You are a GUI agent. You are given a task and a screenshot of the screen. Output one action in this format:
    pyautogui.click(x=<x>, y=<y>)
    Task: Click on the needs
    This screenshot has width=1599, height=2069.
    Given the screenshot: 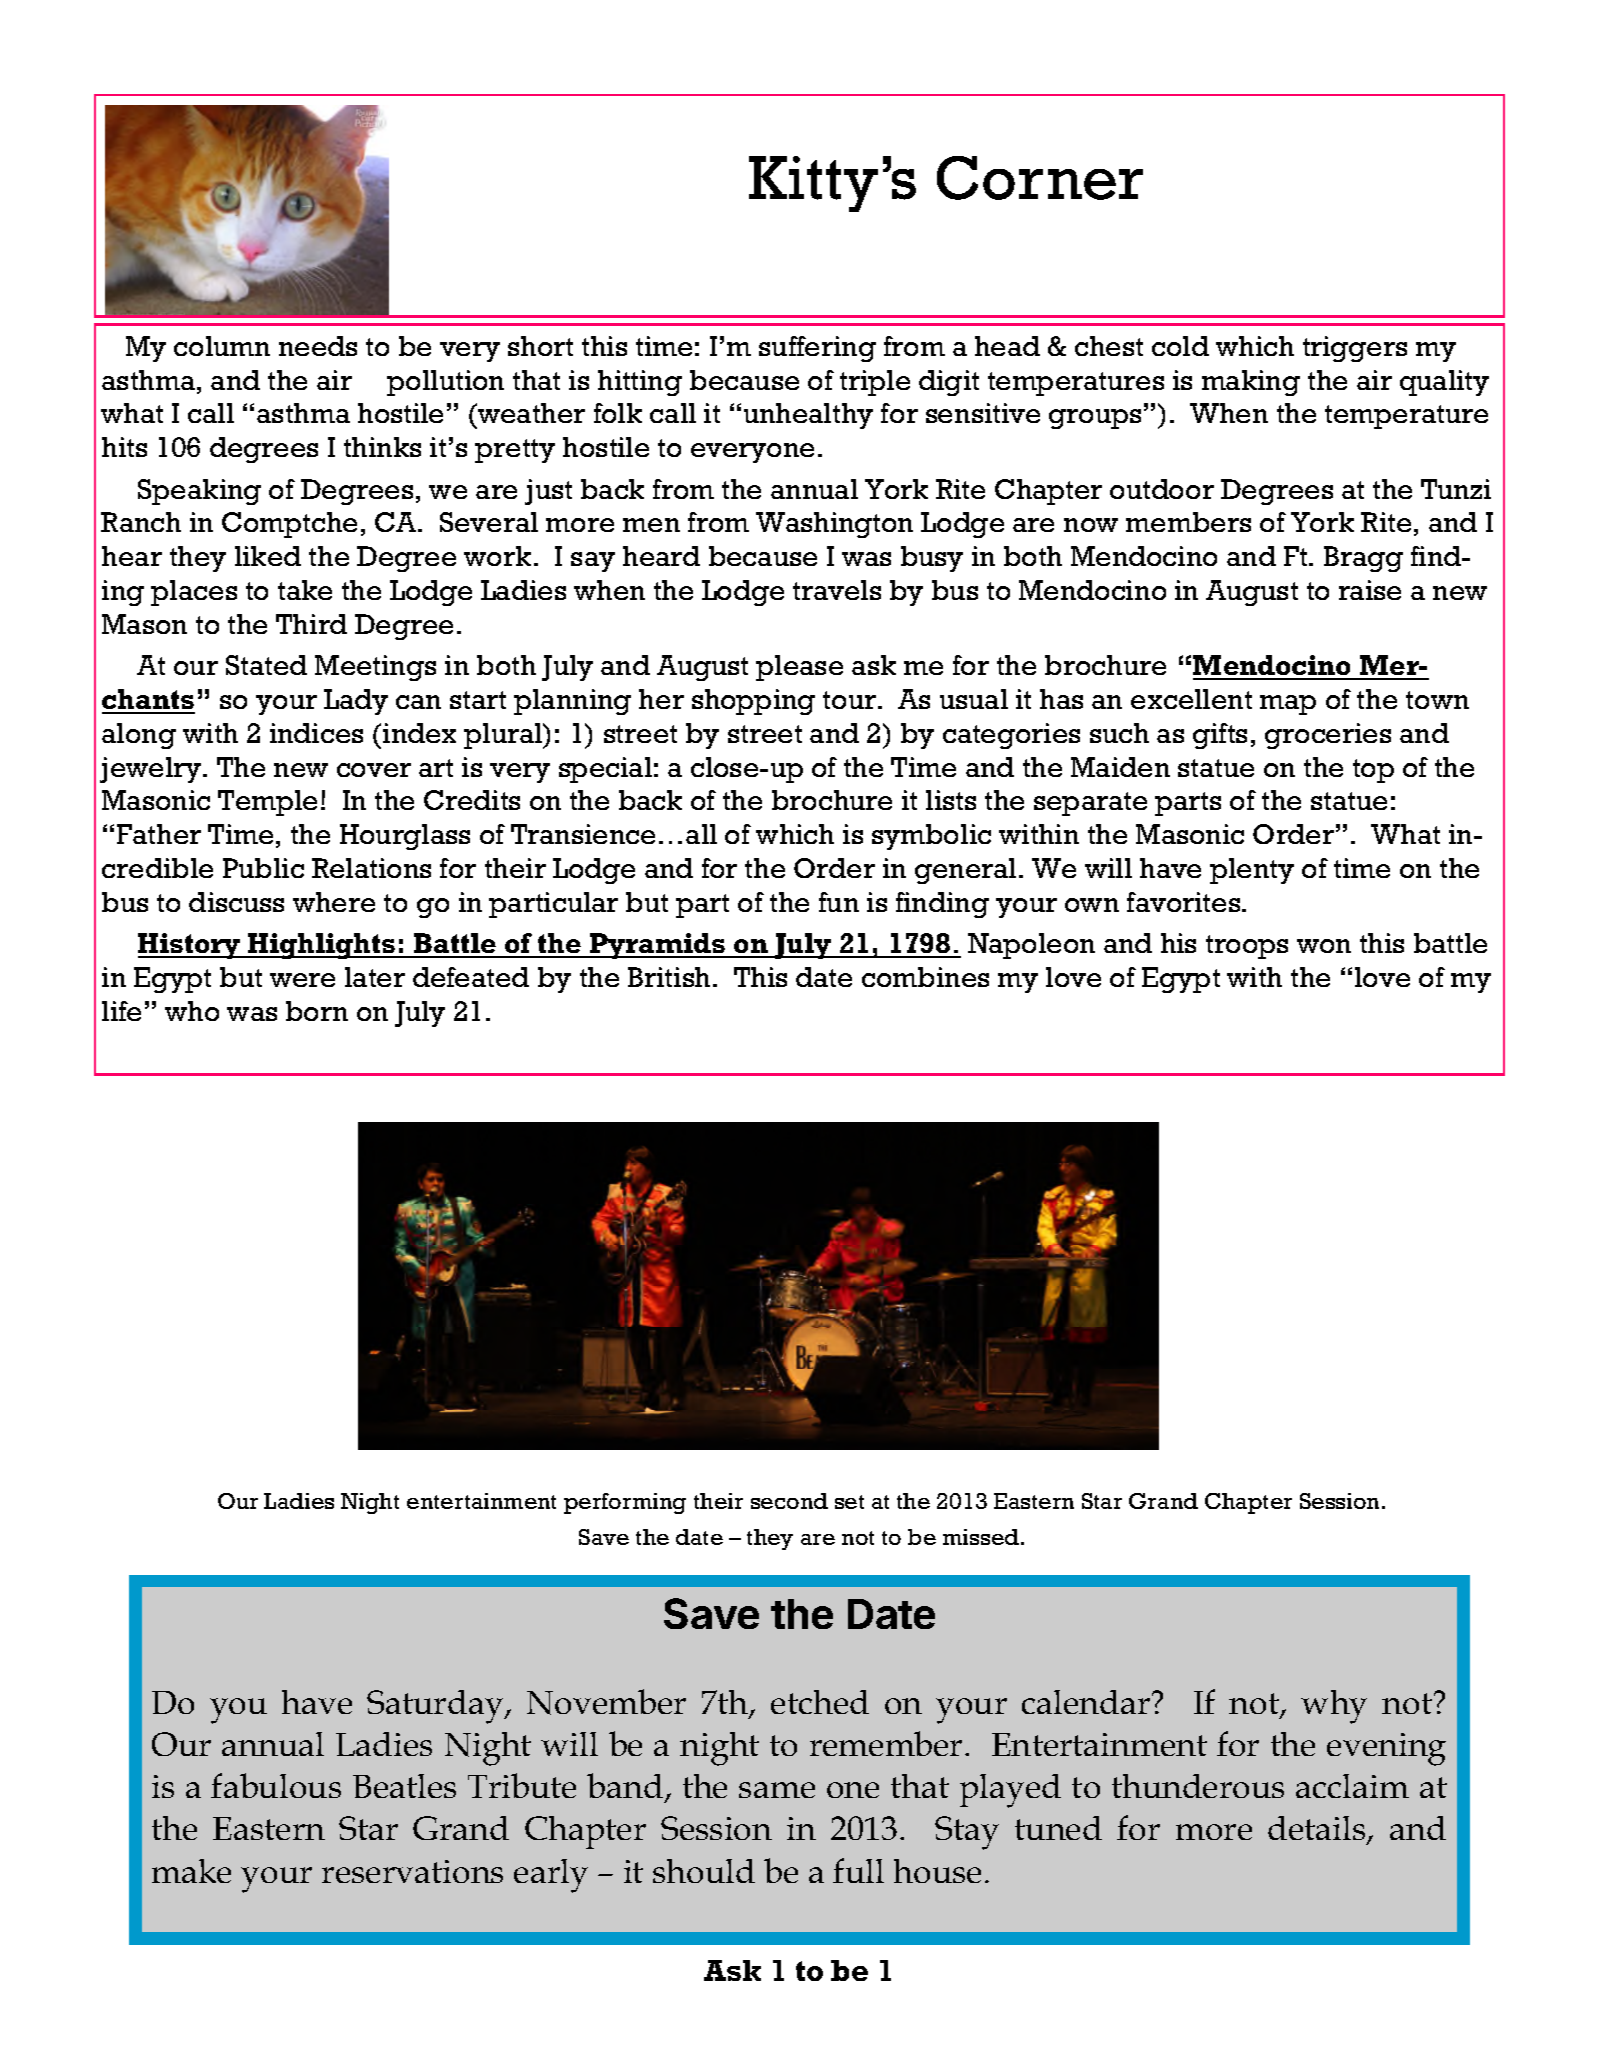 What is the action you would take?
    pyautogui.click(x=318, y=346)
